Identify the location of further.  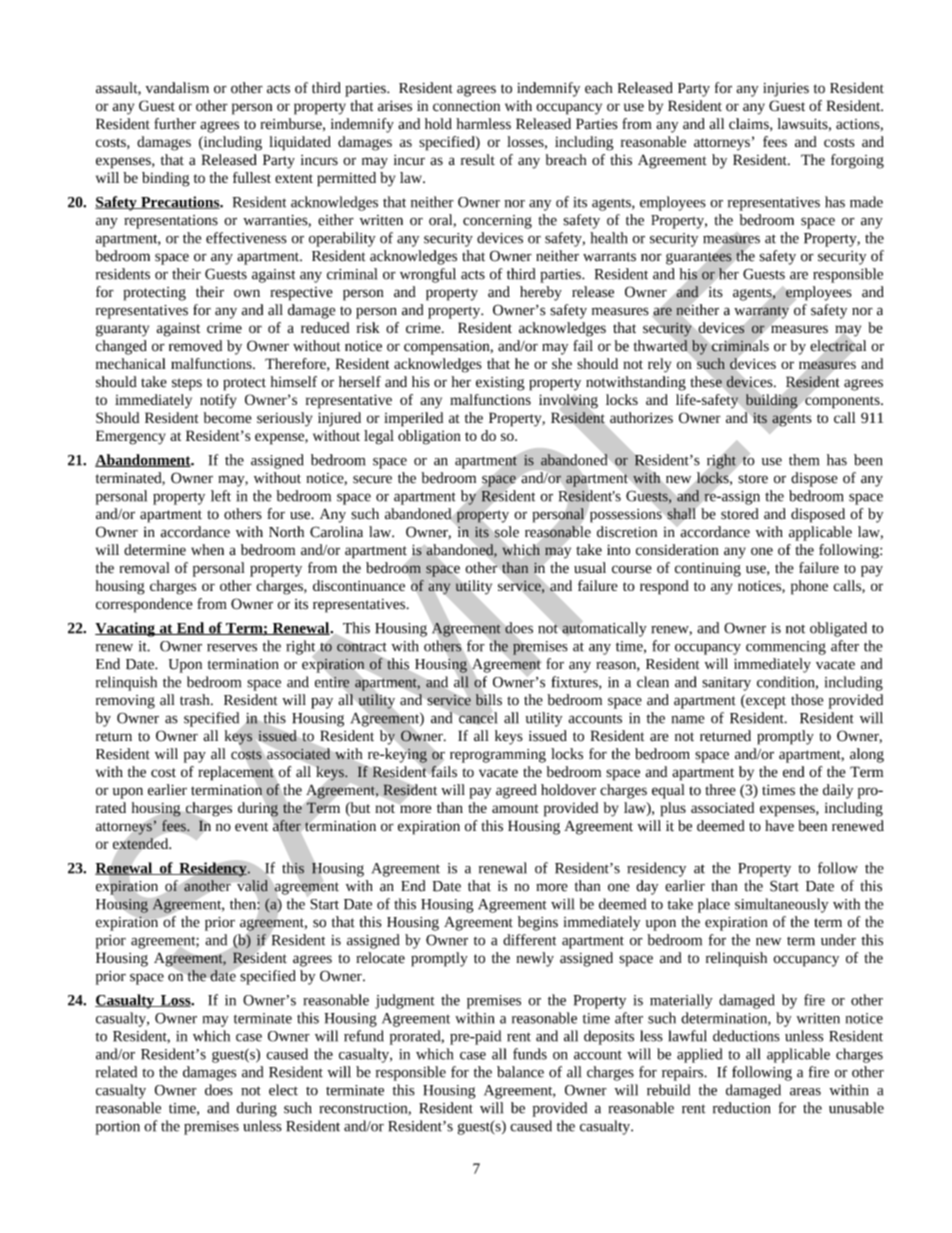
(175, 124).
